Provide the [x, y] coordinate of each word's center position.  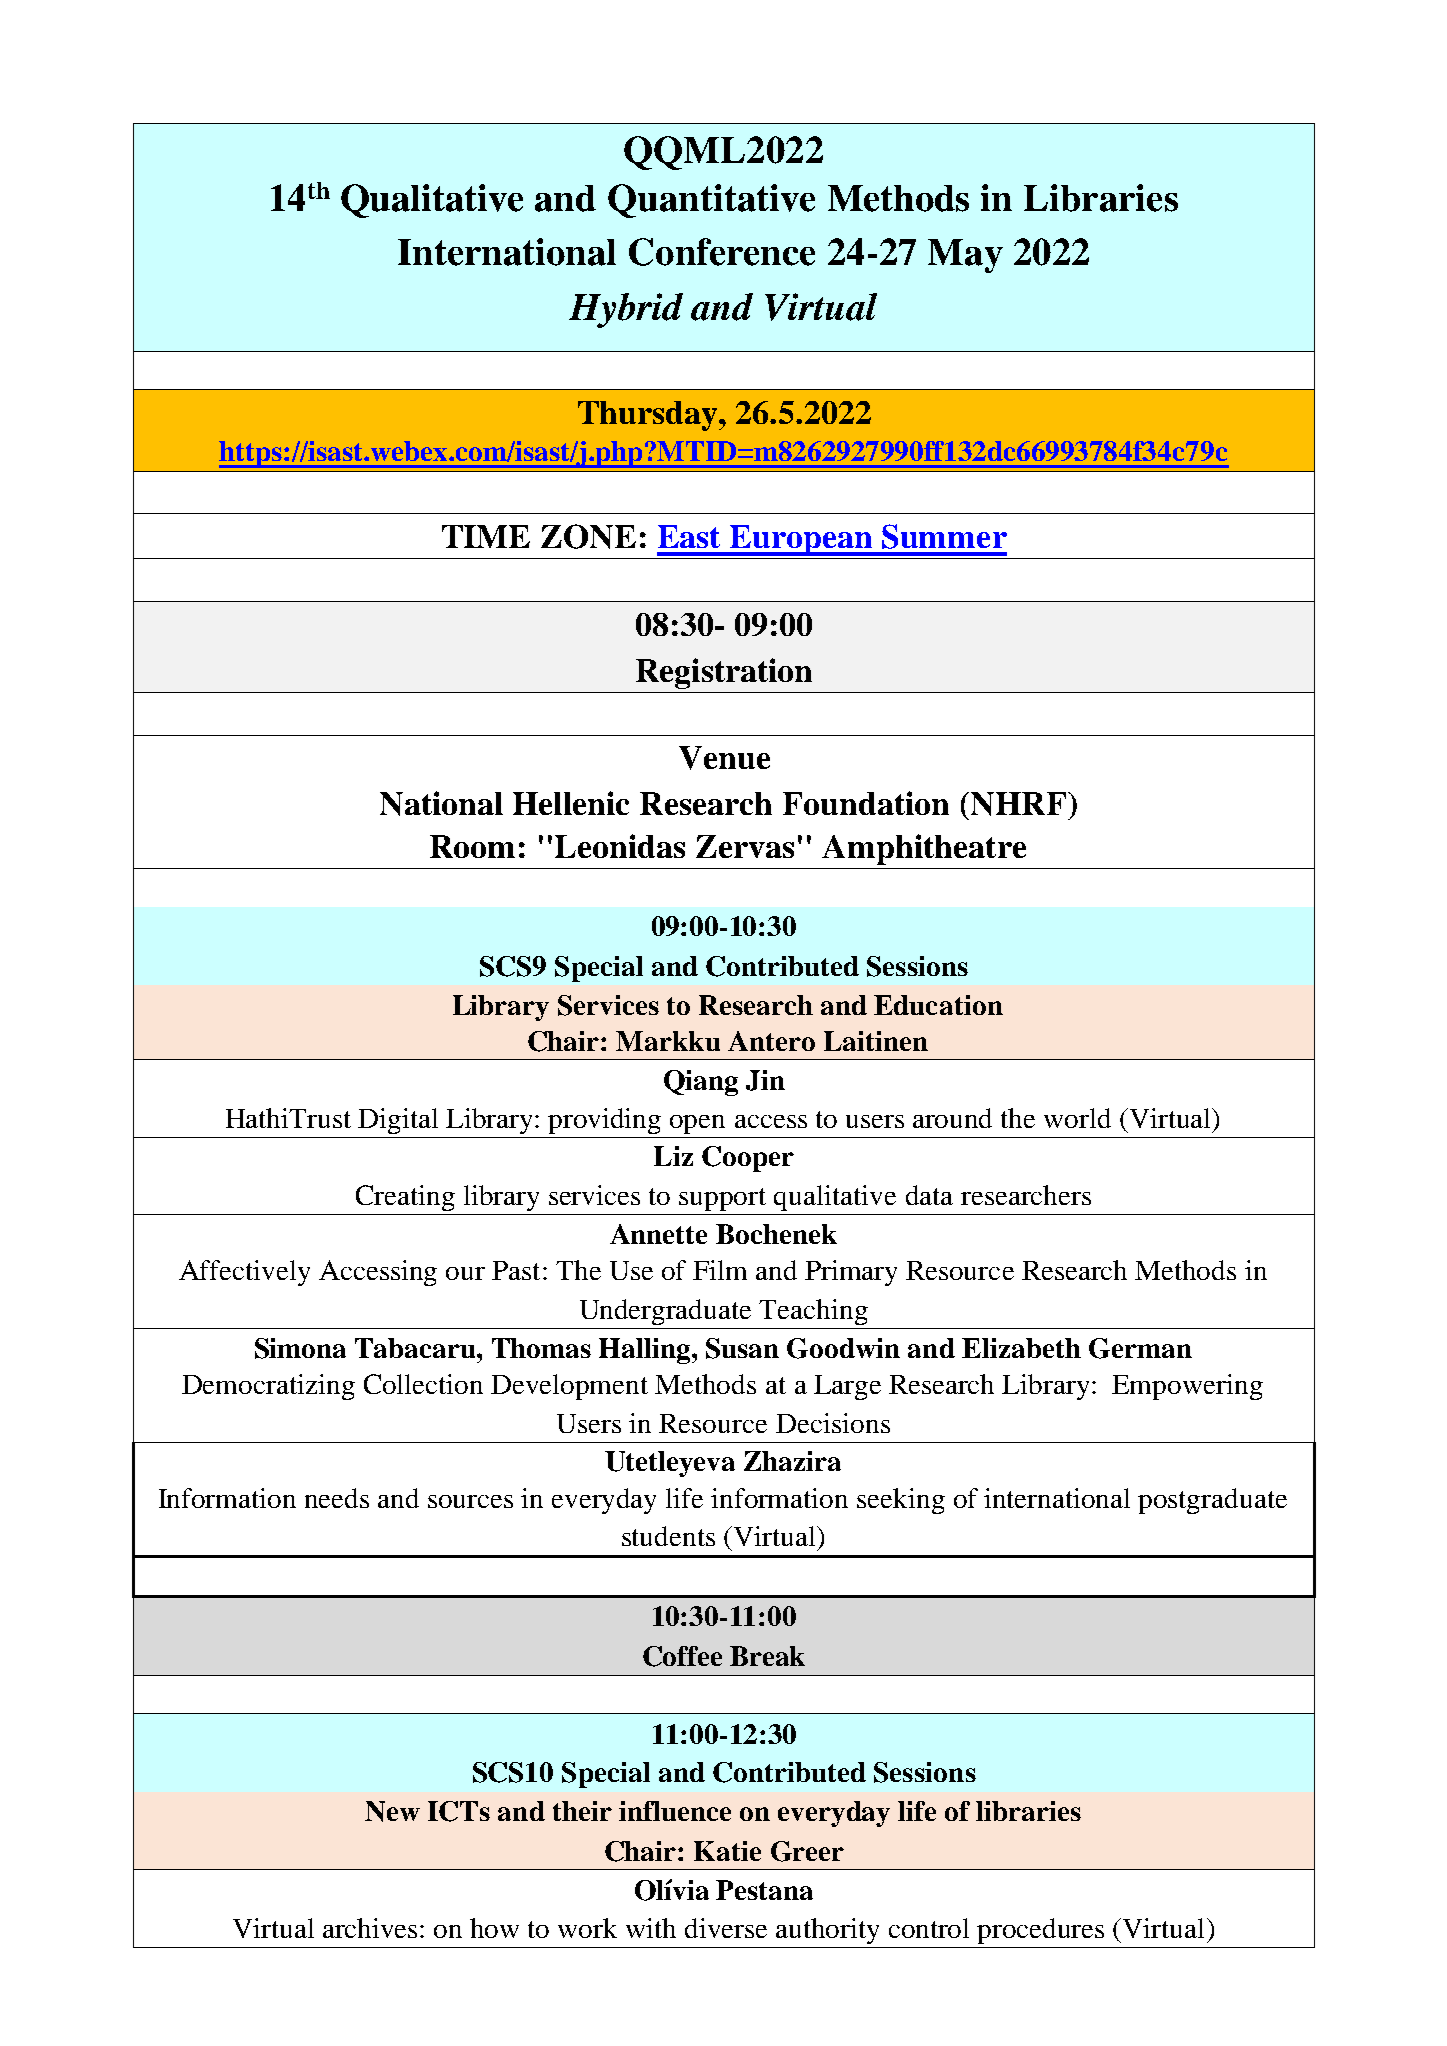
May [965, 256]
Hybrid [626, 310]
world [1077, 1118]
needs [337, 1498]
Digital [398, 1121]
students [668, 1536]
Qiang [701, 1083]
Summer [944, 536]
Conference [722, 252]
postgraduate [1212, 1501]
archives [370, 1928]
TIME [486, 536]
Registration [724, 673]
